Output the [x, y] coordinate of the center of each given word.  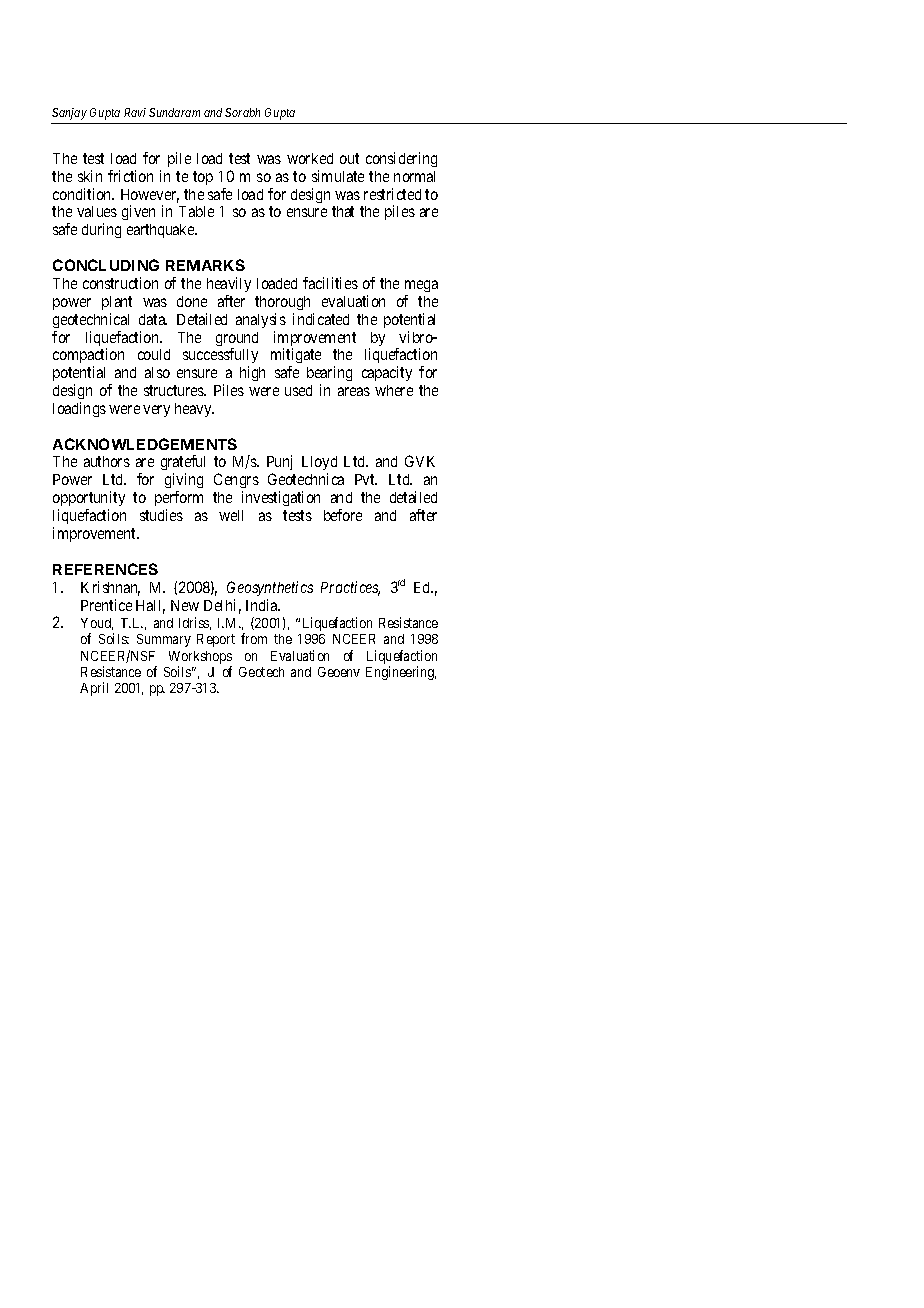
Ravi [135, 112]
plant [117, 303]
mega [421, 286]
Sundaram [174, 112]
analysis [261, 320]
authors [107, 461]
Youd [97, 624]
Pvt [366, 479]
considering [401, 159]
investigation [281, 498]
